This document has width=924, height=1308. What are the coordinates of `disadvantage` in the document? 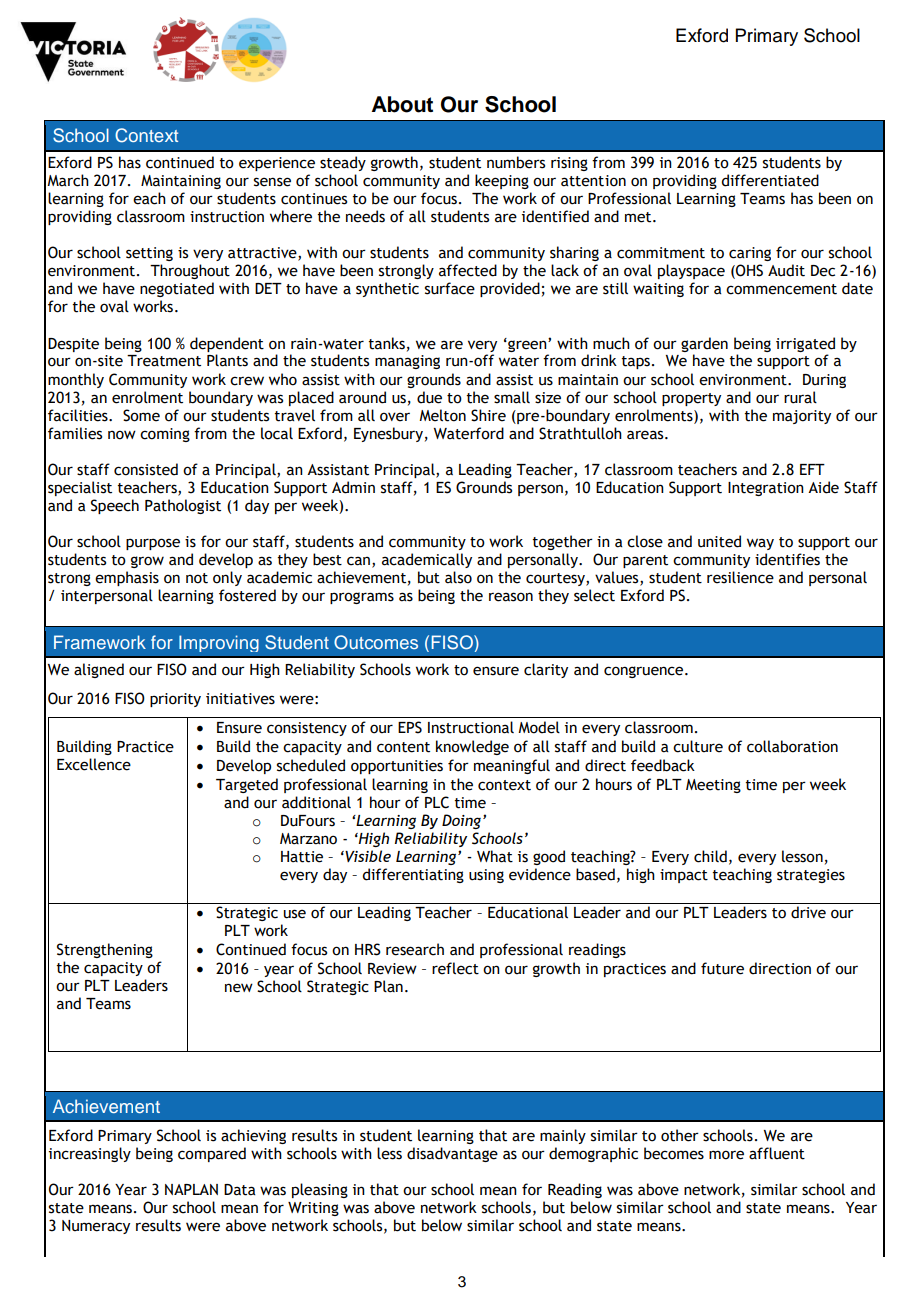 It's located at (452, 1154).
